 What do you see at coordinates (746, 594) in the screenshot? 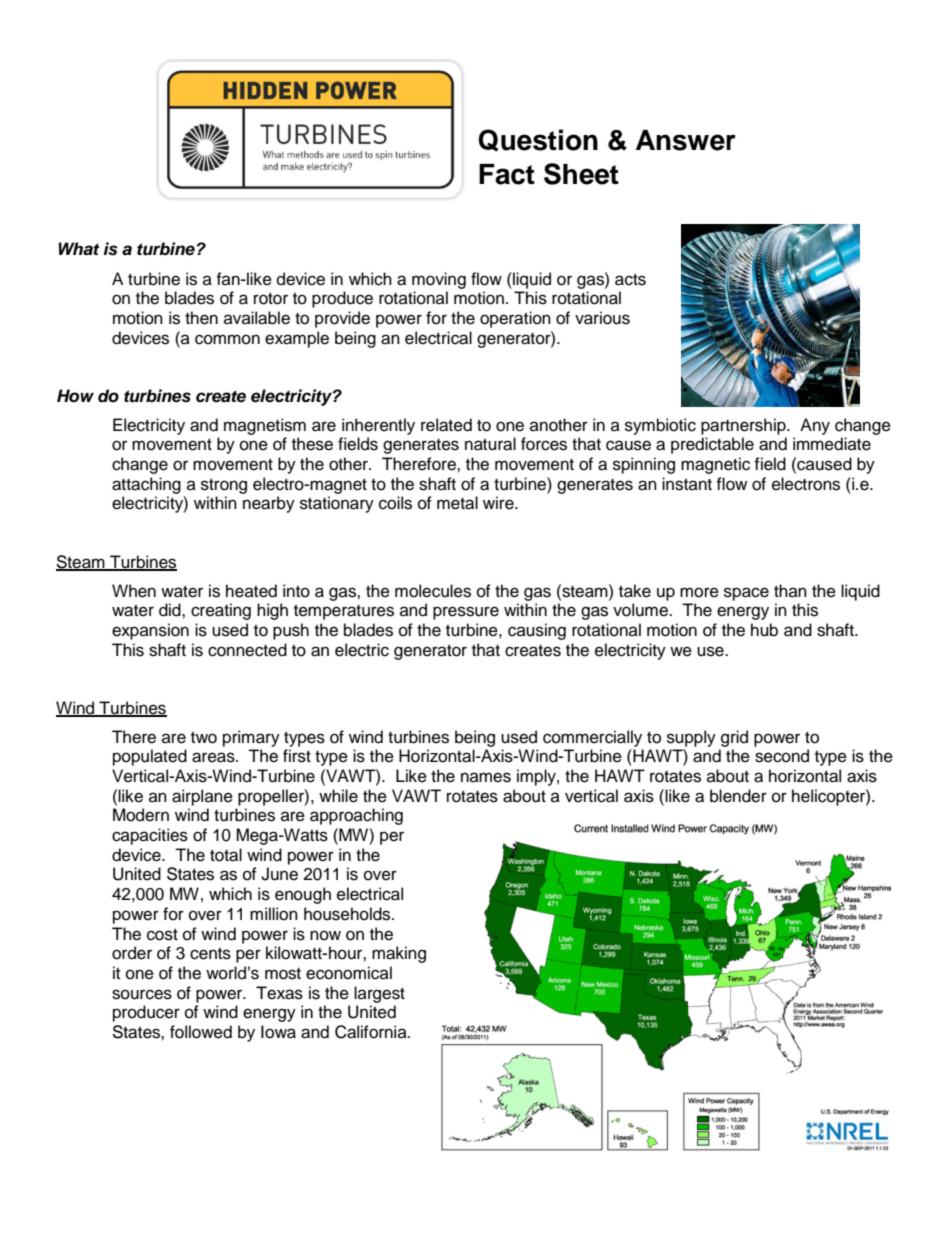
I see `space` at bounding box center [746, 594].
